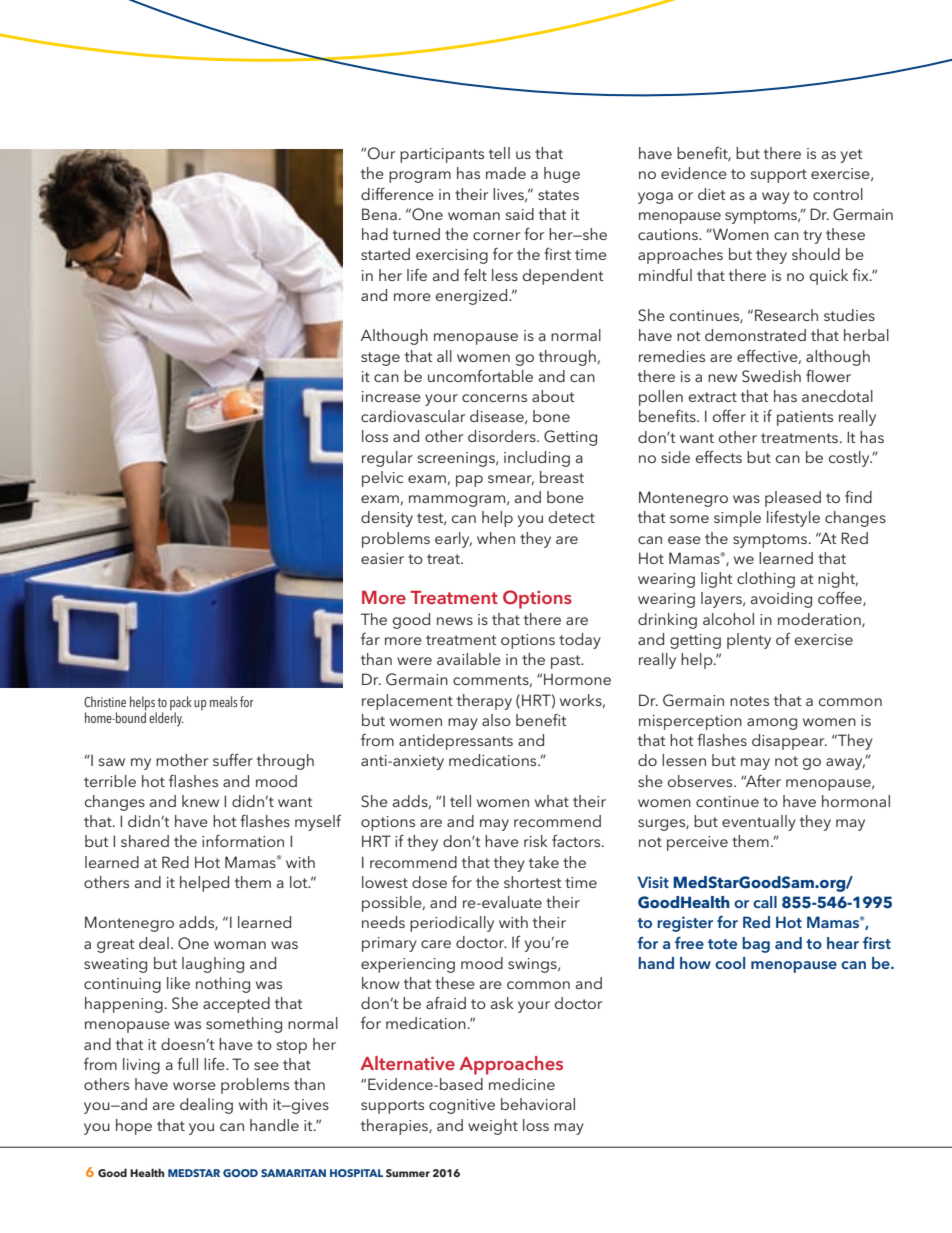  What do you see at coordinates (493, 1127) in the screenshot?
I see `weight` at bounding box center [493, 1127].
